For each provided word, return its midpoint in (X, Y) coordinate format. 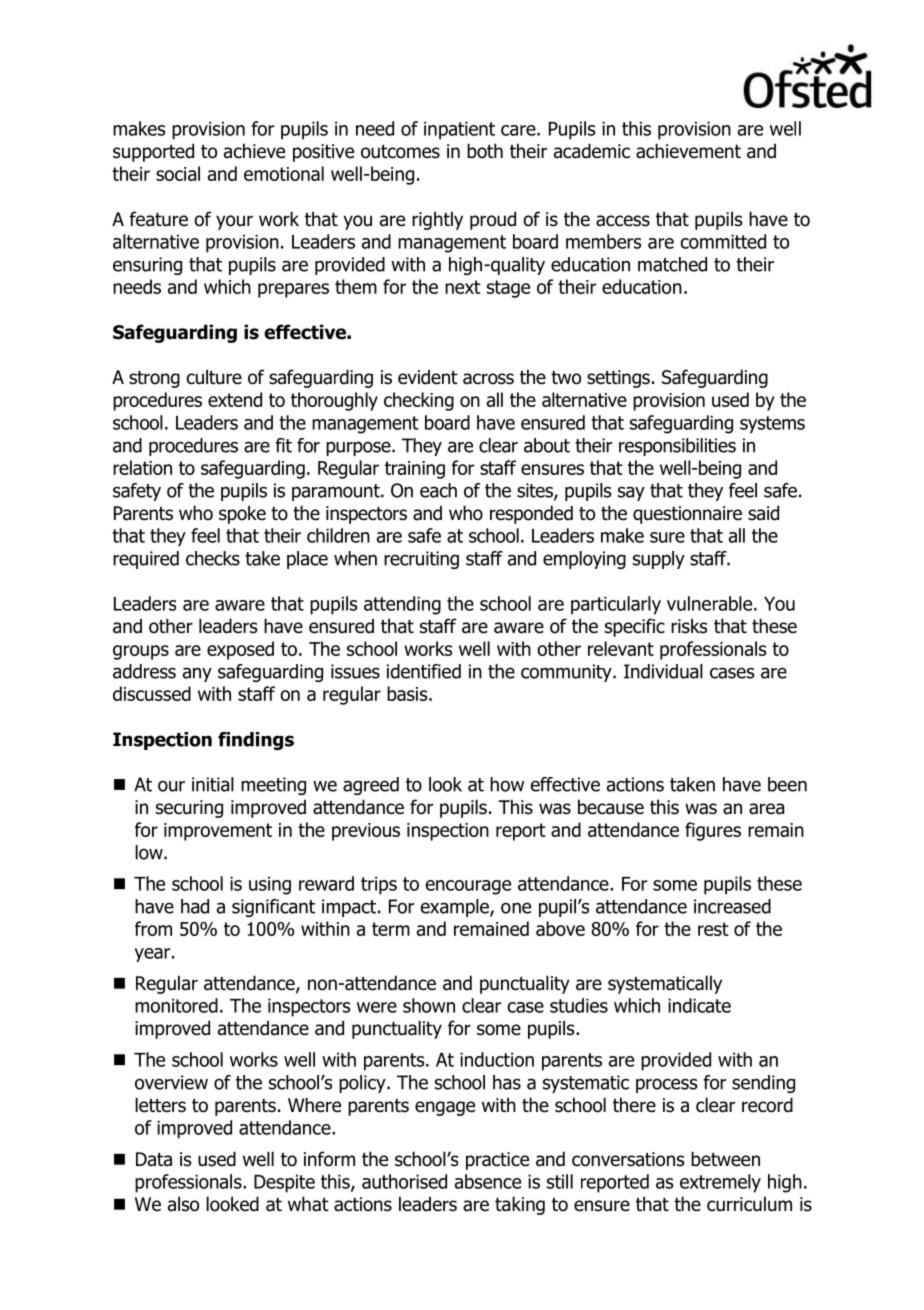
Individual (663, 671)
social (178, 173)
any (197, 674)
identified (424, 671)
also (183, 1204)
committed (723, 241)
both (485, 151)
